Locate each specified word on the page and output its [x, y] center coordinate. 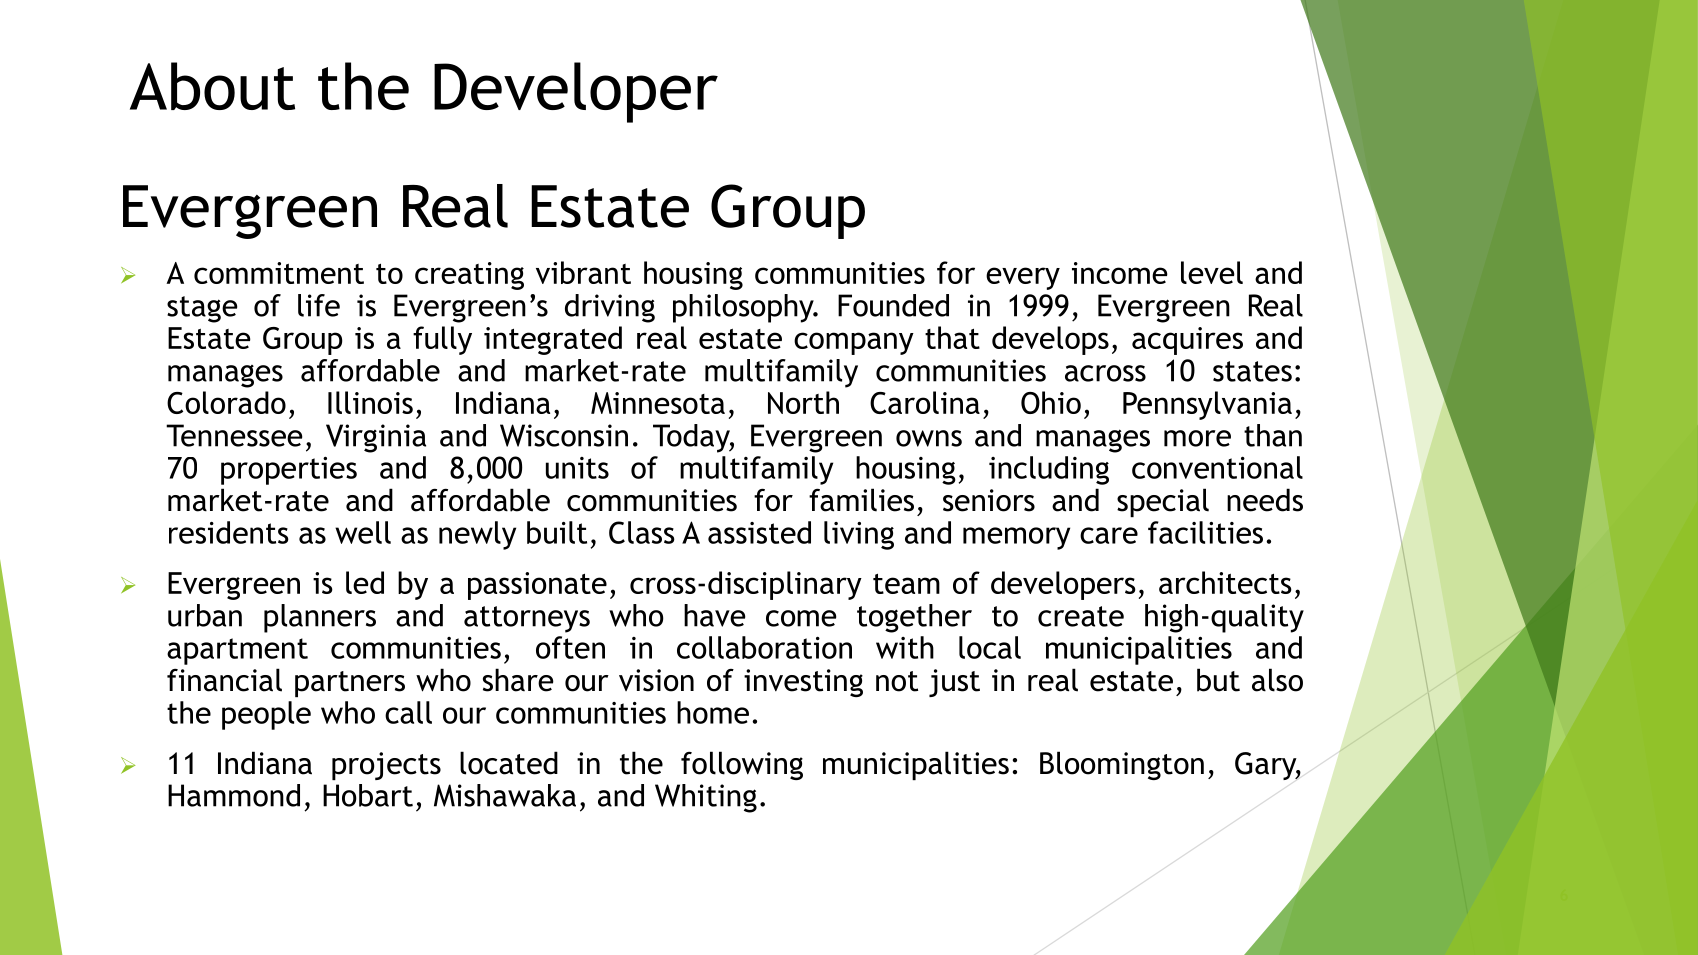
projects [386, 766]
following [742, 765]
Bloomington [1122, 765]
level [1212, 272]
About [212, 86]
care [1109, 535]
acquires [1187, 341]
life [319, 305]
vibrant [583, 272]
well [363, 532]
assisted [759, 532]
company [854, 343]
